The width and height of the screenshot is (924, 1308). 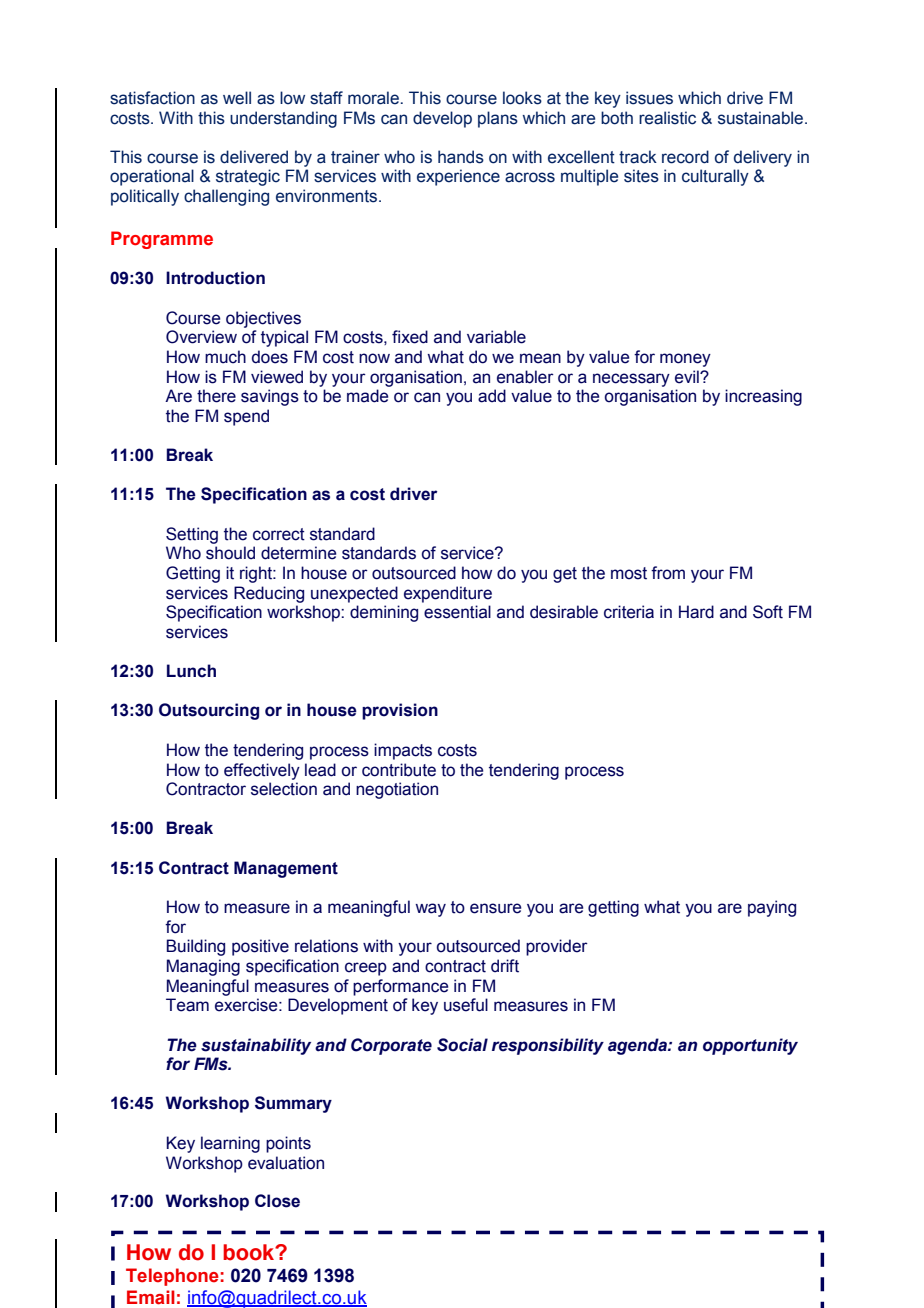 I want to click on Close, so click(x=277, y=1201).
